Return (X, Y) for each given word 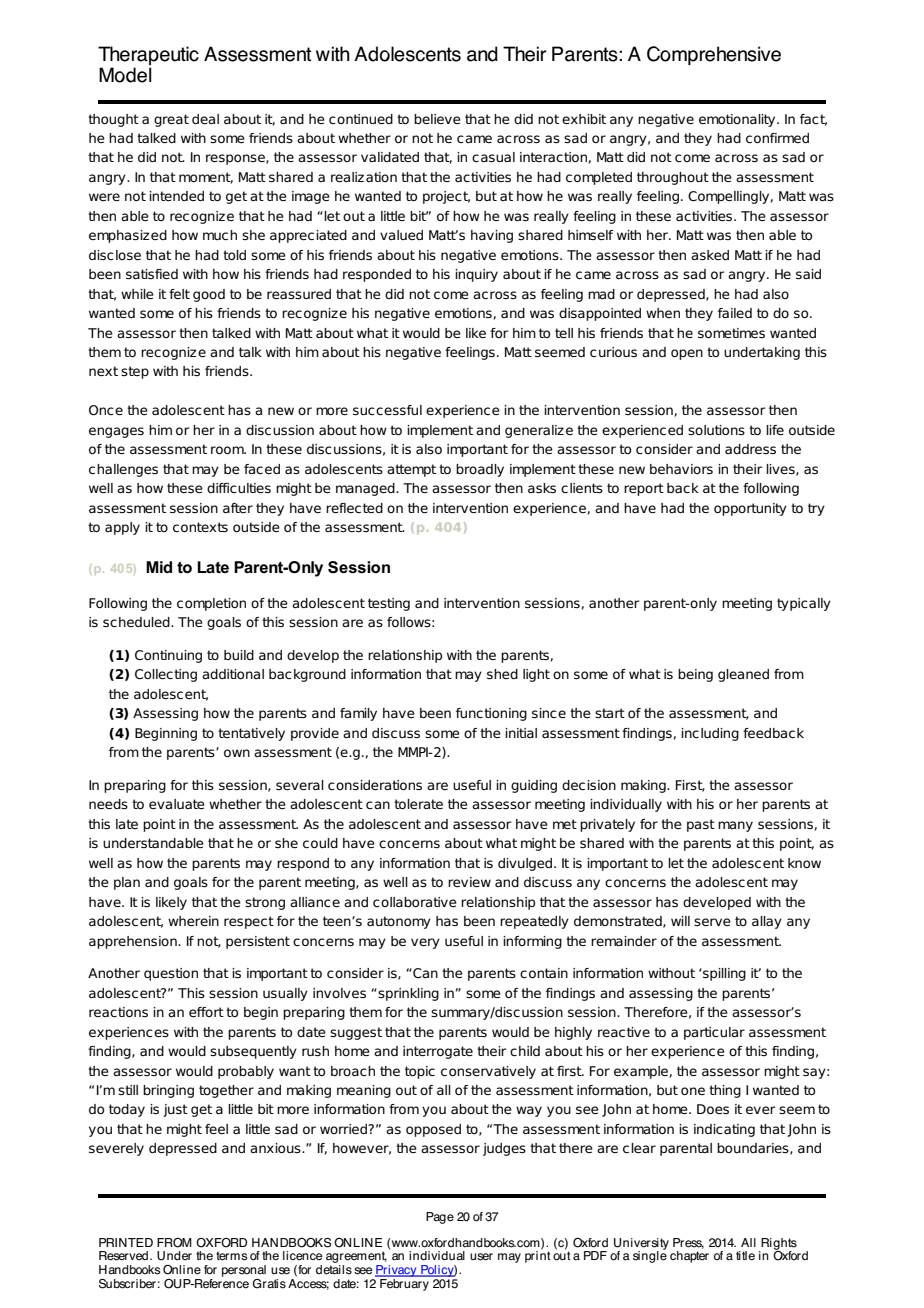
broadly (480, 470)
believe (437, 119)
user (481, 1257)
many (735, 826)
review (469, 882)
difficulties (239, 488)
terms (231, 1256)
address (750, 449)
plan (127, 883)
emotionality (738, 120)
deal (205, 119)
